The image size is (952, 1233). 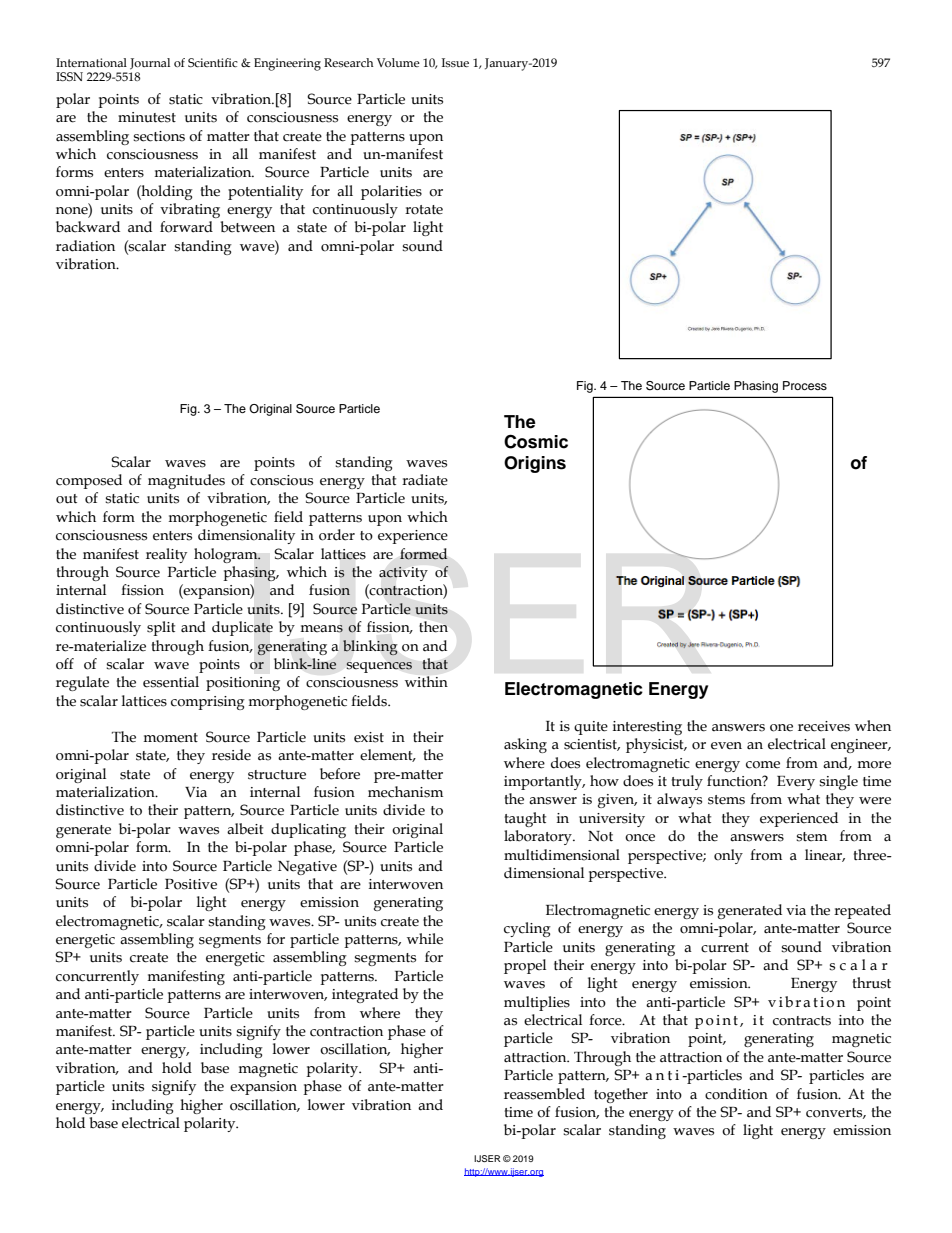 I want to click on integrated, so click(x=365, y=995).
